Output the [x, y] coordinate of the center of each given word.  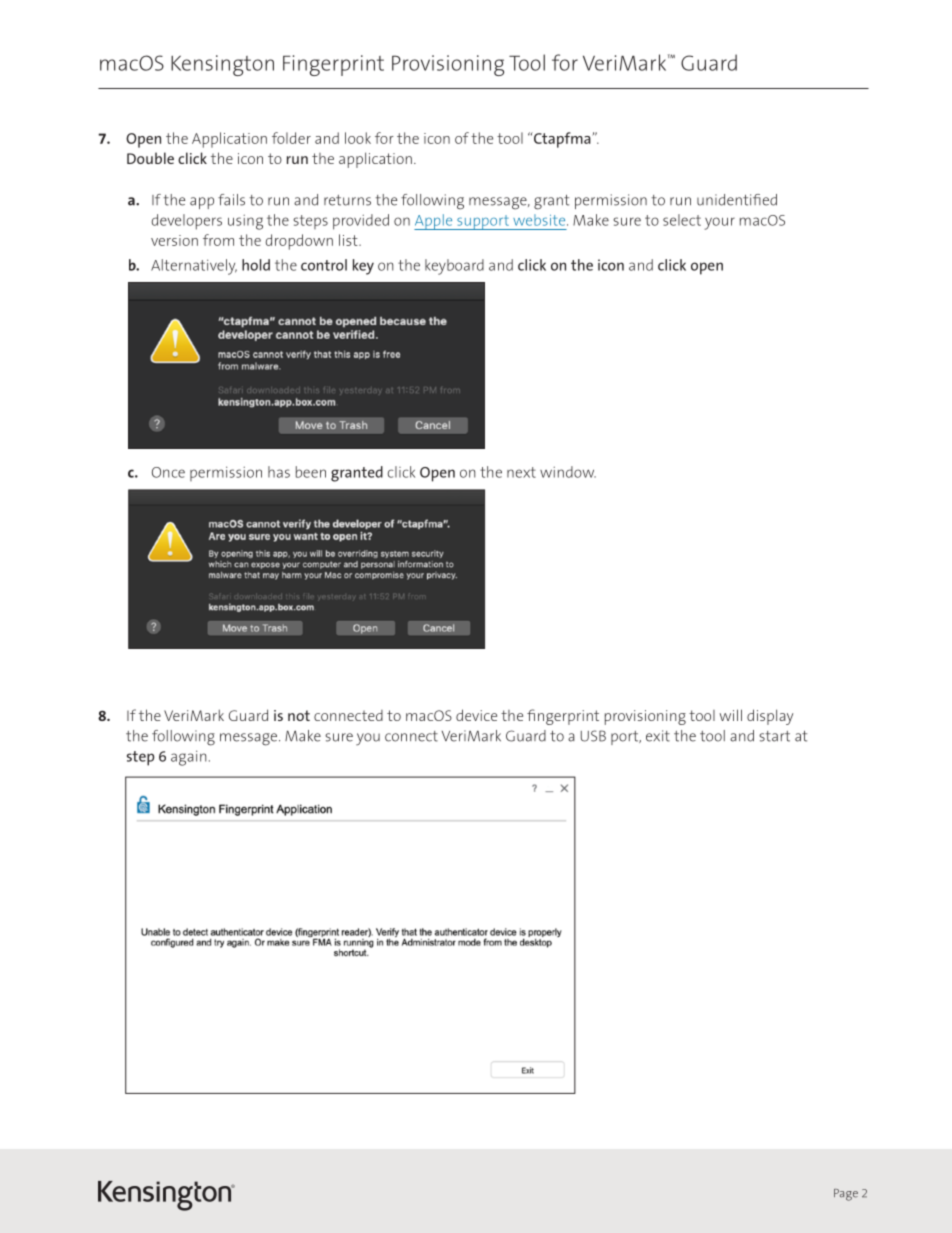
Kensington [222, 65]
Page [846, 1195]
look [358, 138]
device [476, 715]
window [568, 472]
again [188, 758]
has [279, 472]
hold [256, 265]
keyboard [454, 267]
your [719, 223]
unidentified [737, 200]
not [299, 715]
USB [593, 736]
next [521, 472]
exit [658, 736]
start [774, 736]
